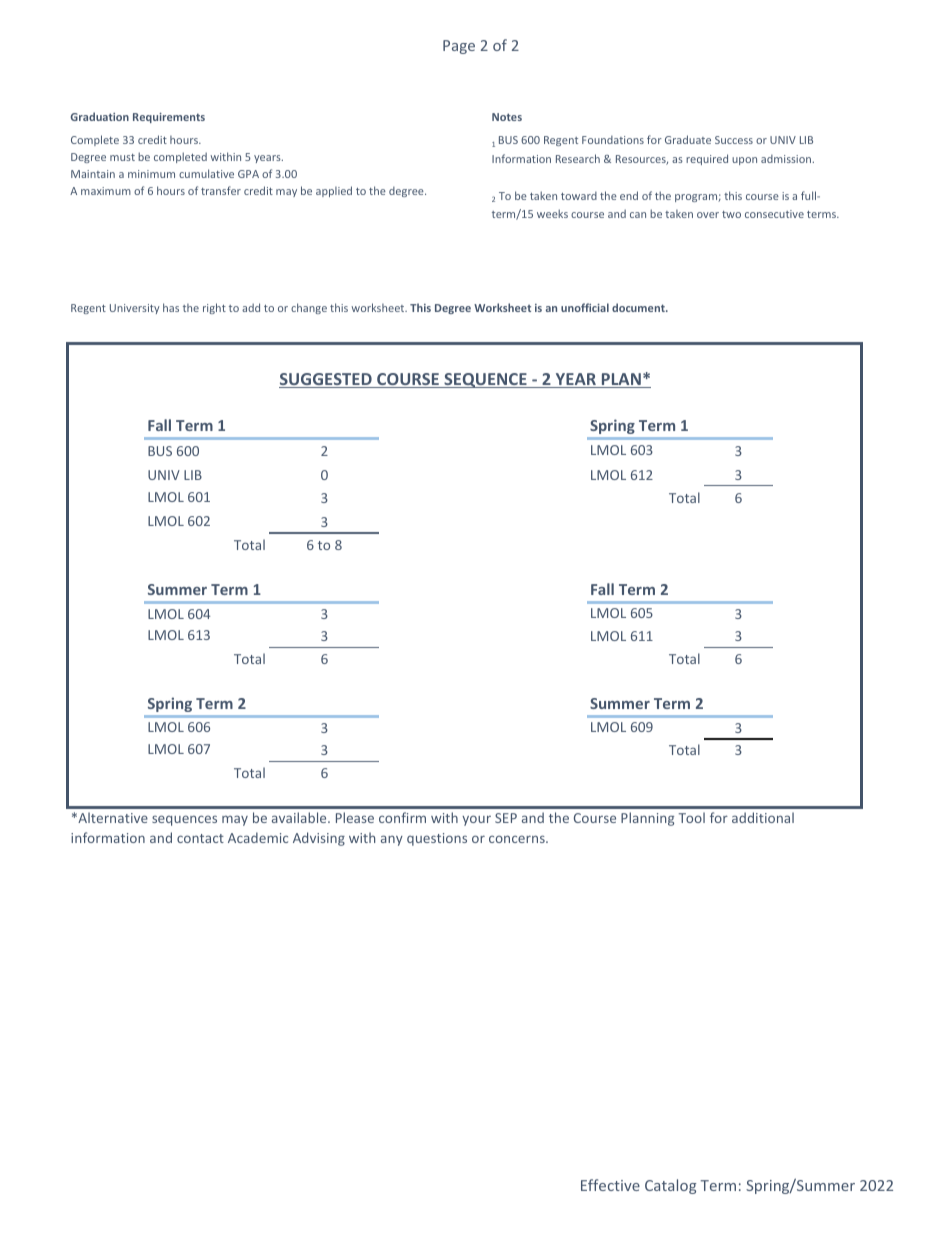 This screenshot has height=1233, width=952. I want to click on confirm, so click(402, 817).
